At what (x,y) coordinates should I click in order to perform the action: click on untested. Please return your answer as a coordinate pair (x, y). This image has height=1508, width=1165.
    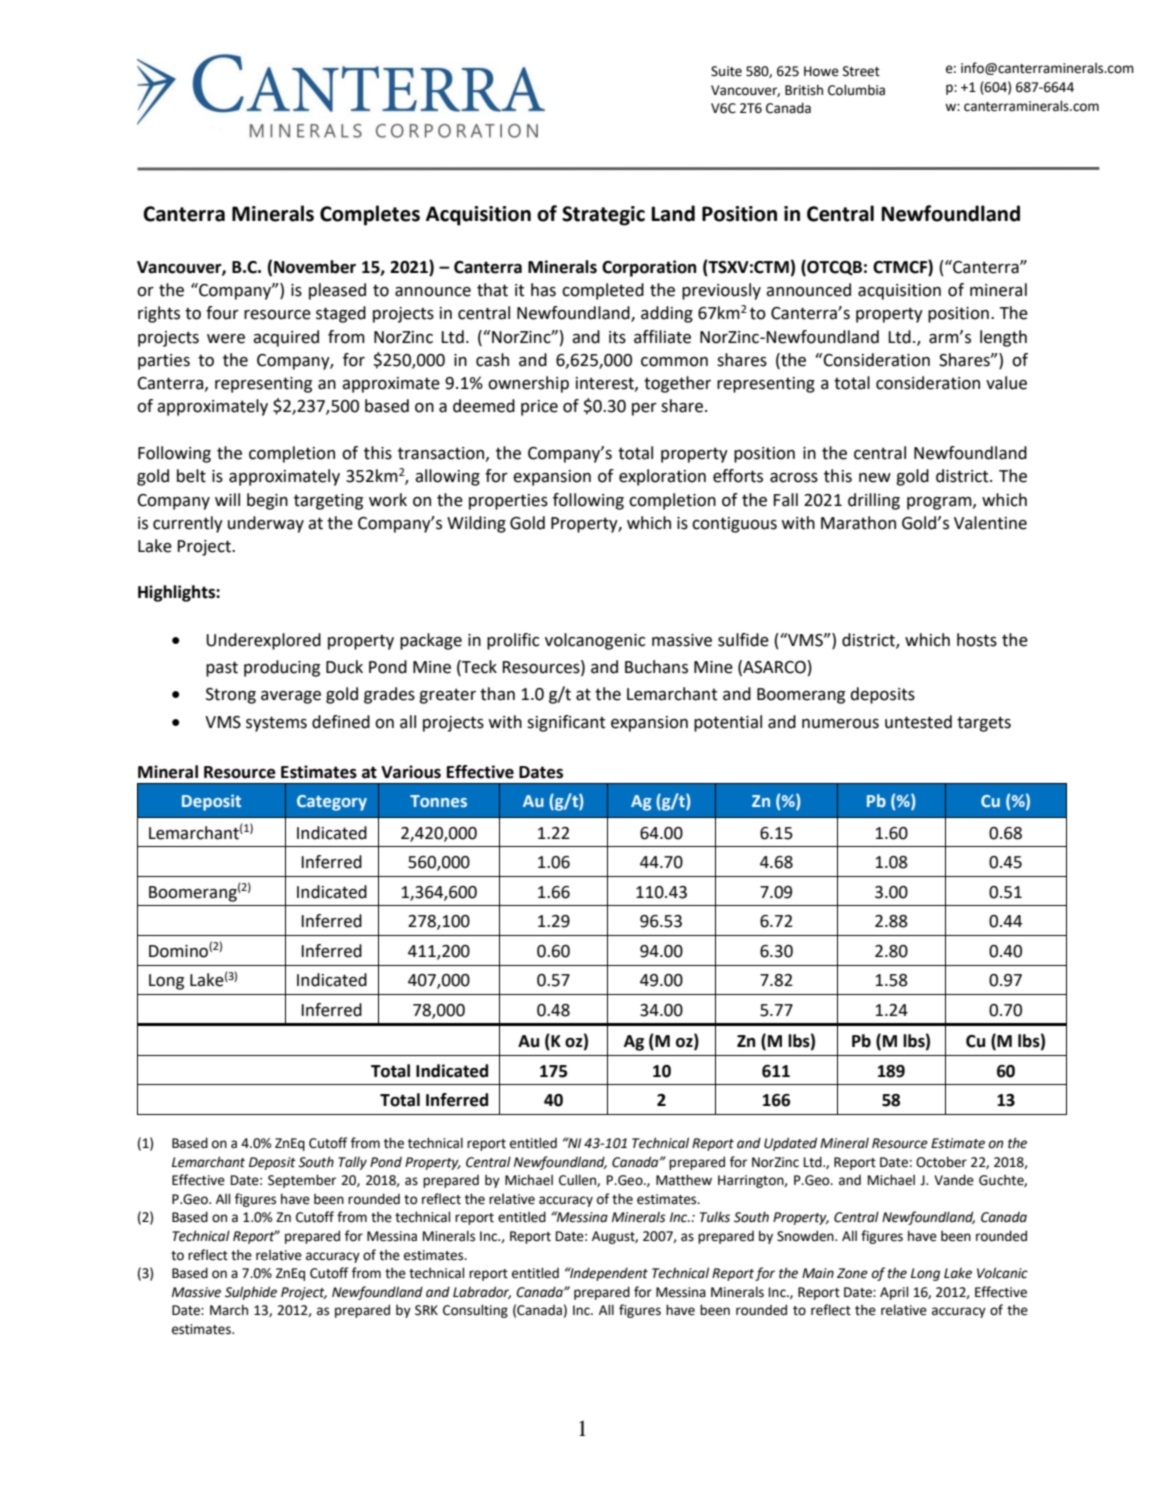
    Looking at the image, I should click on (918, 722).
